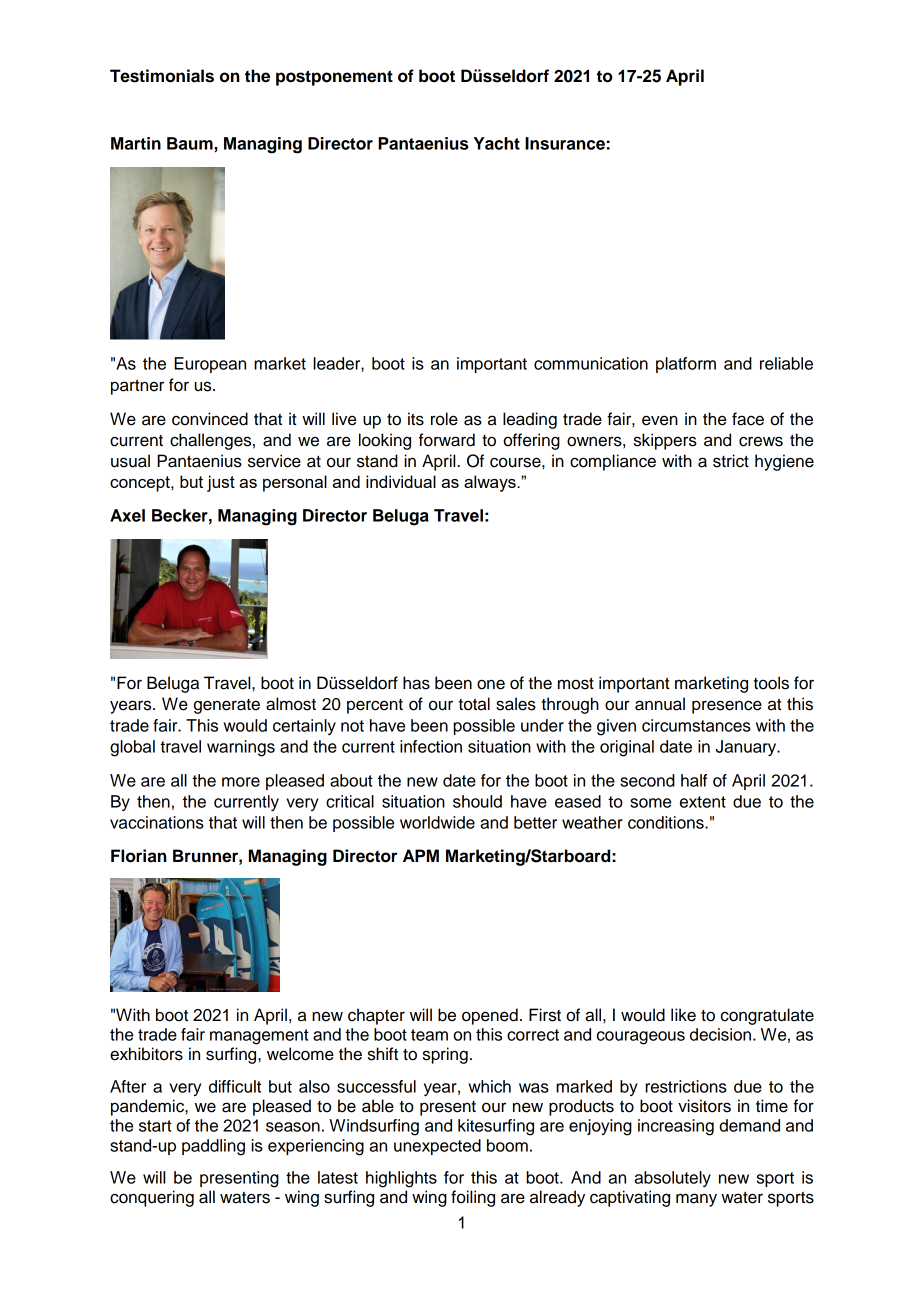 The width and height of the screenshot is (924, 1308). What do you see at coordinates (416, 683) in the screenshot?
I see `has` at bounding box center [416, 683].
